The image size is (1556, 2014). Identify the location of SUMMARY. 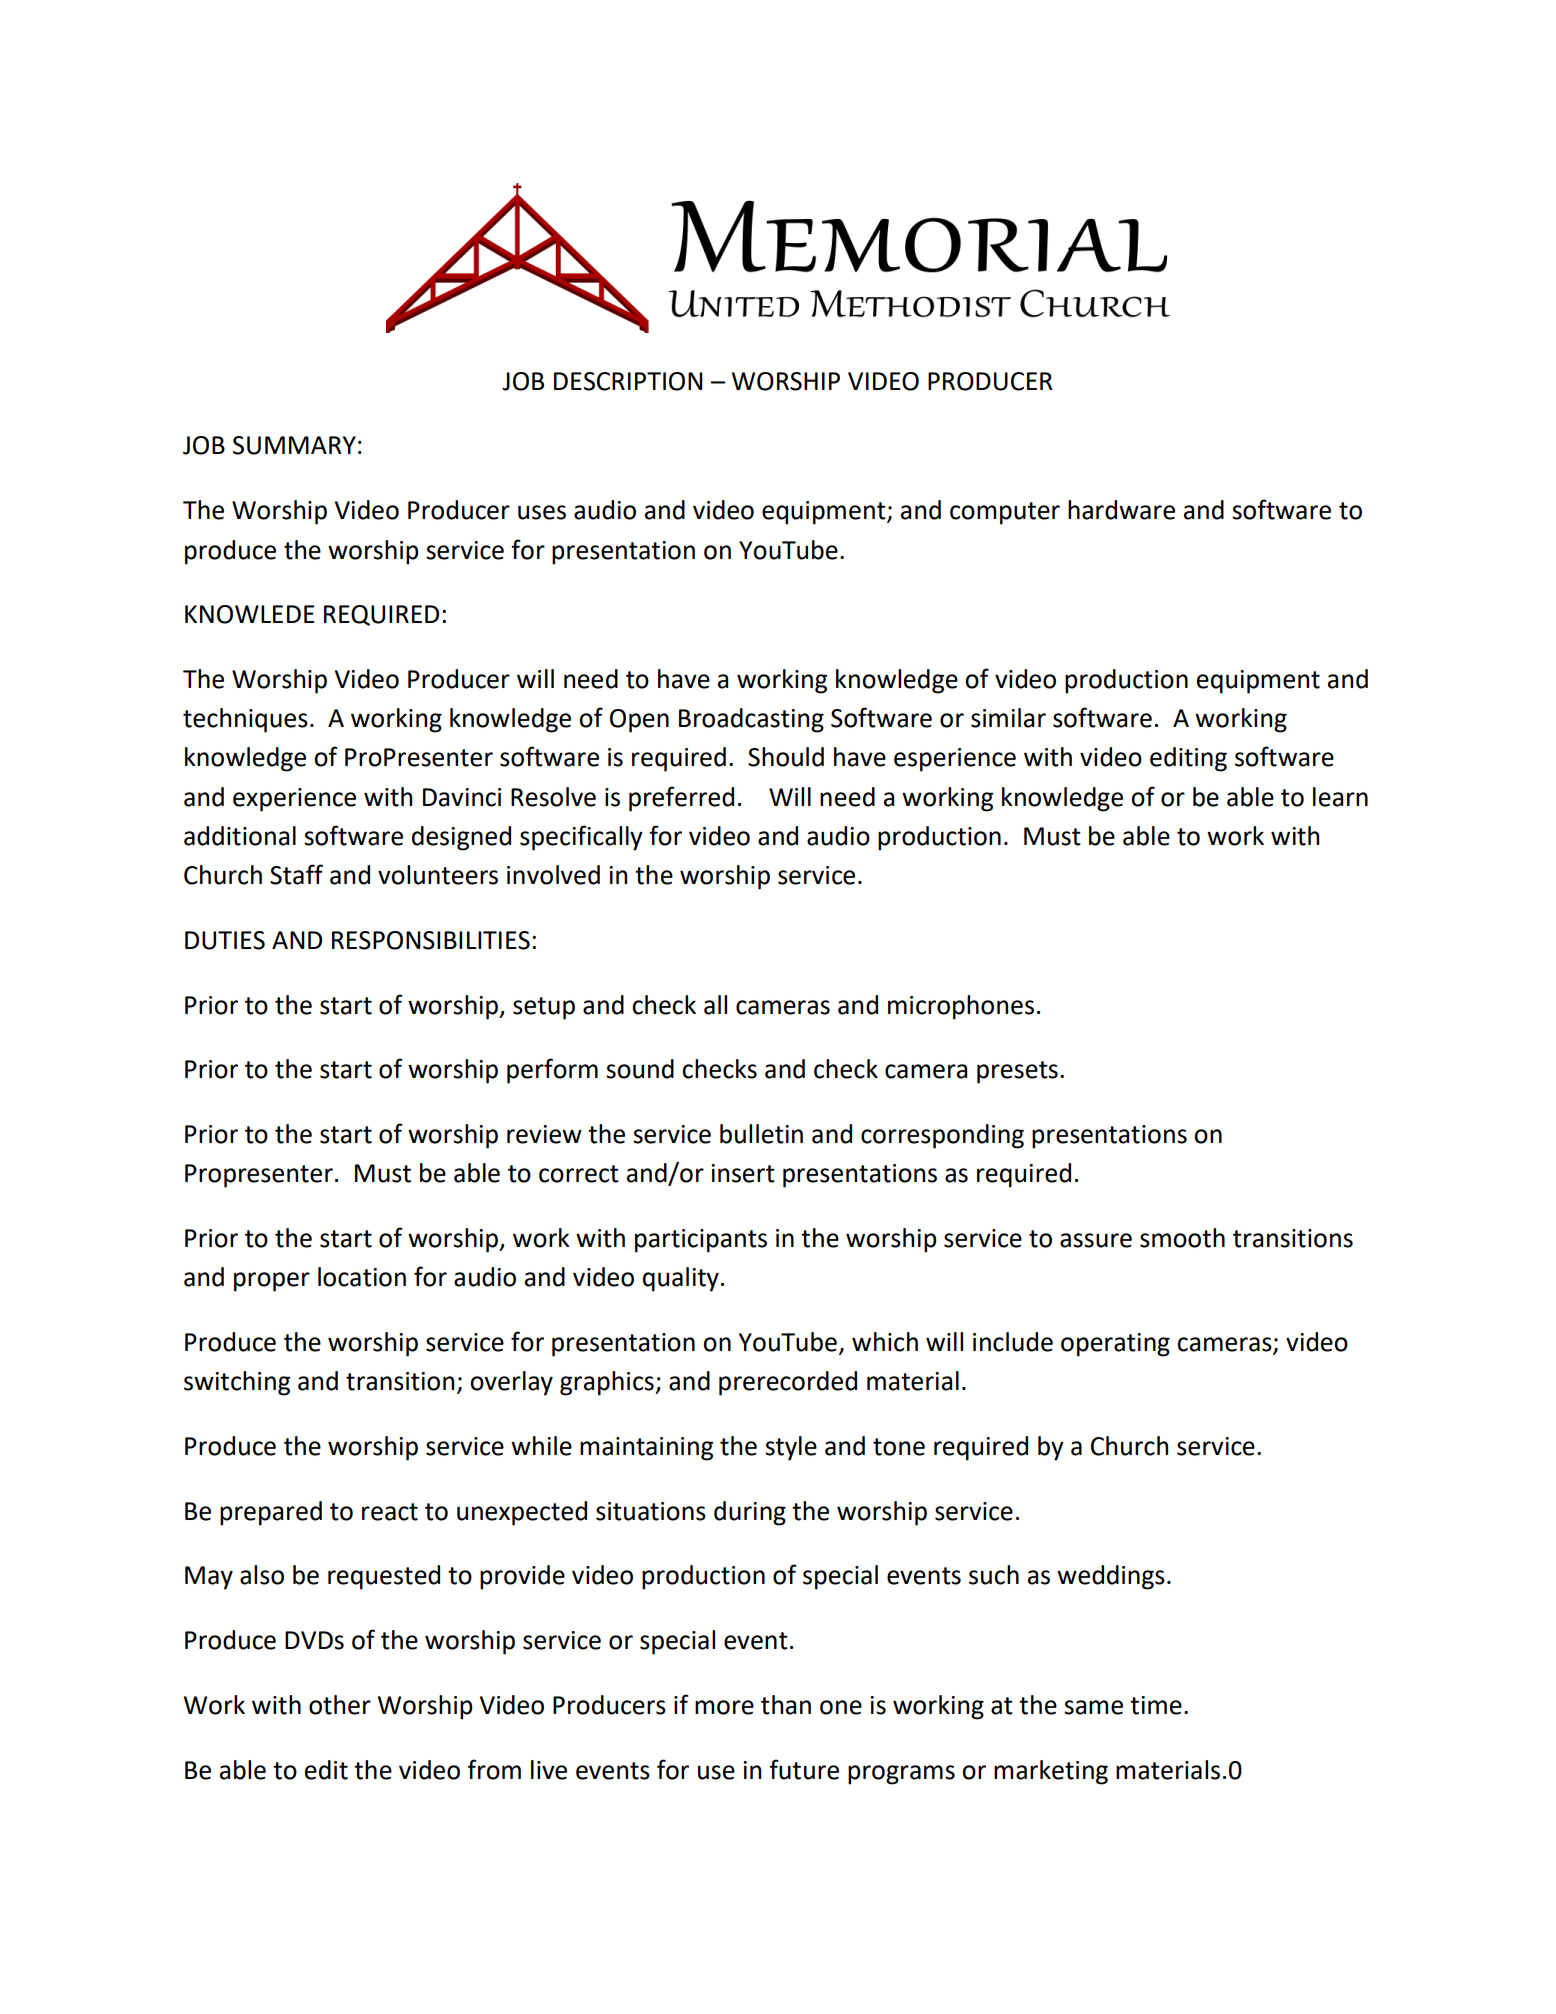
(294, 445).
